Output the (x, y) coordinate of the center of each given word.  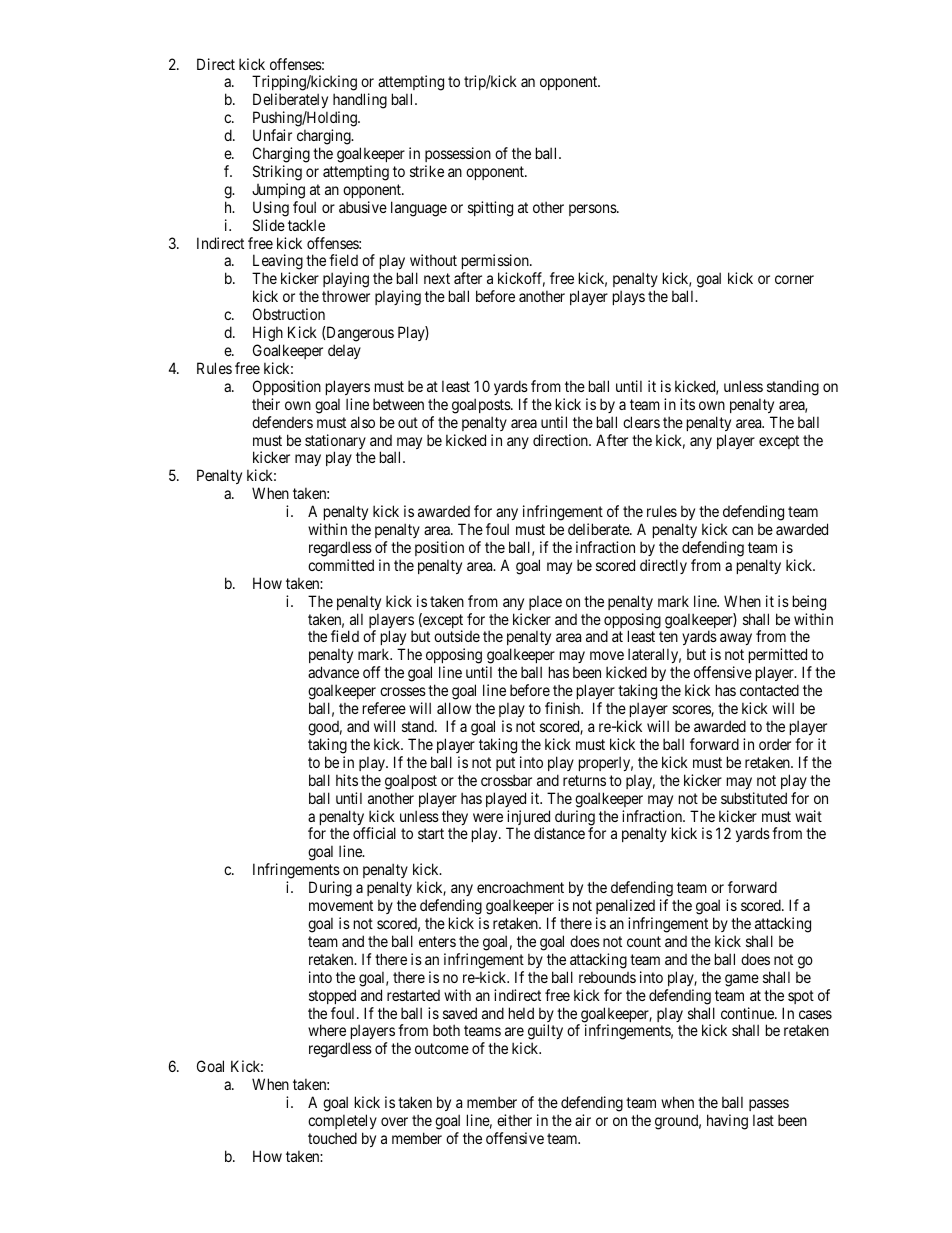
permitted (779, 657)
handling (360, 102)
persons (593, 210)
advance (333, 672)
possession (458, 154)
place (545, 602)
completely (342, 1121)
